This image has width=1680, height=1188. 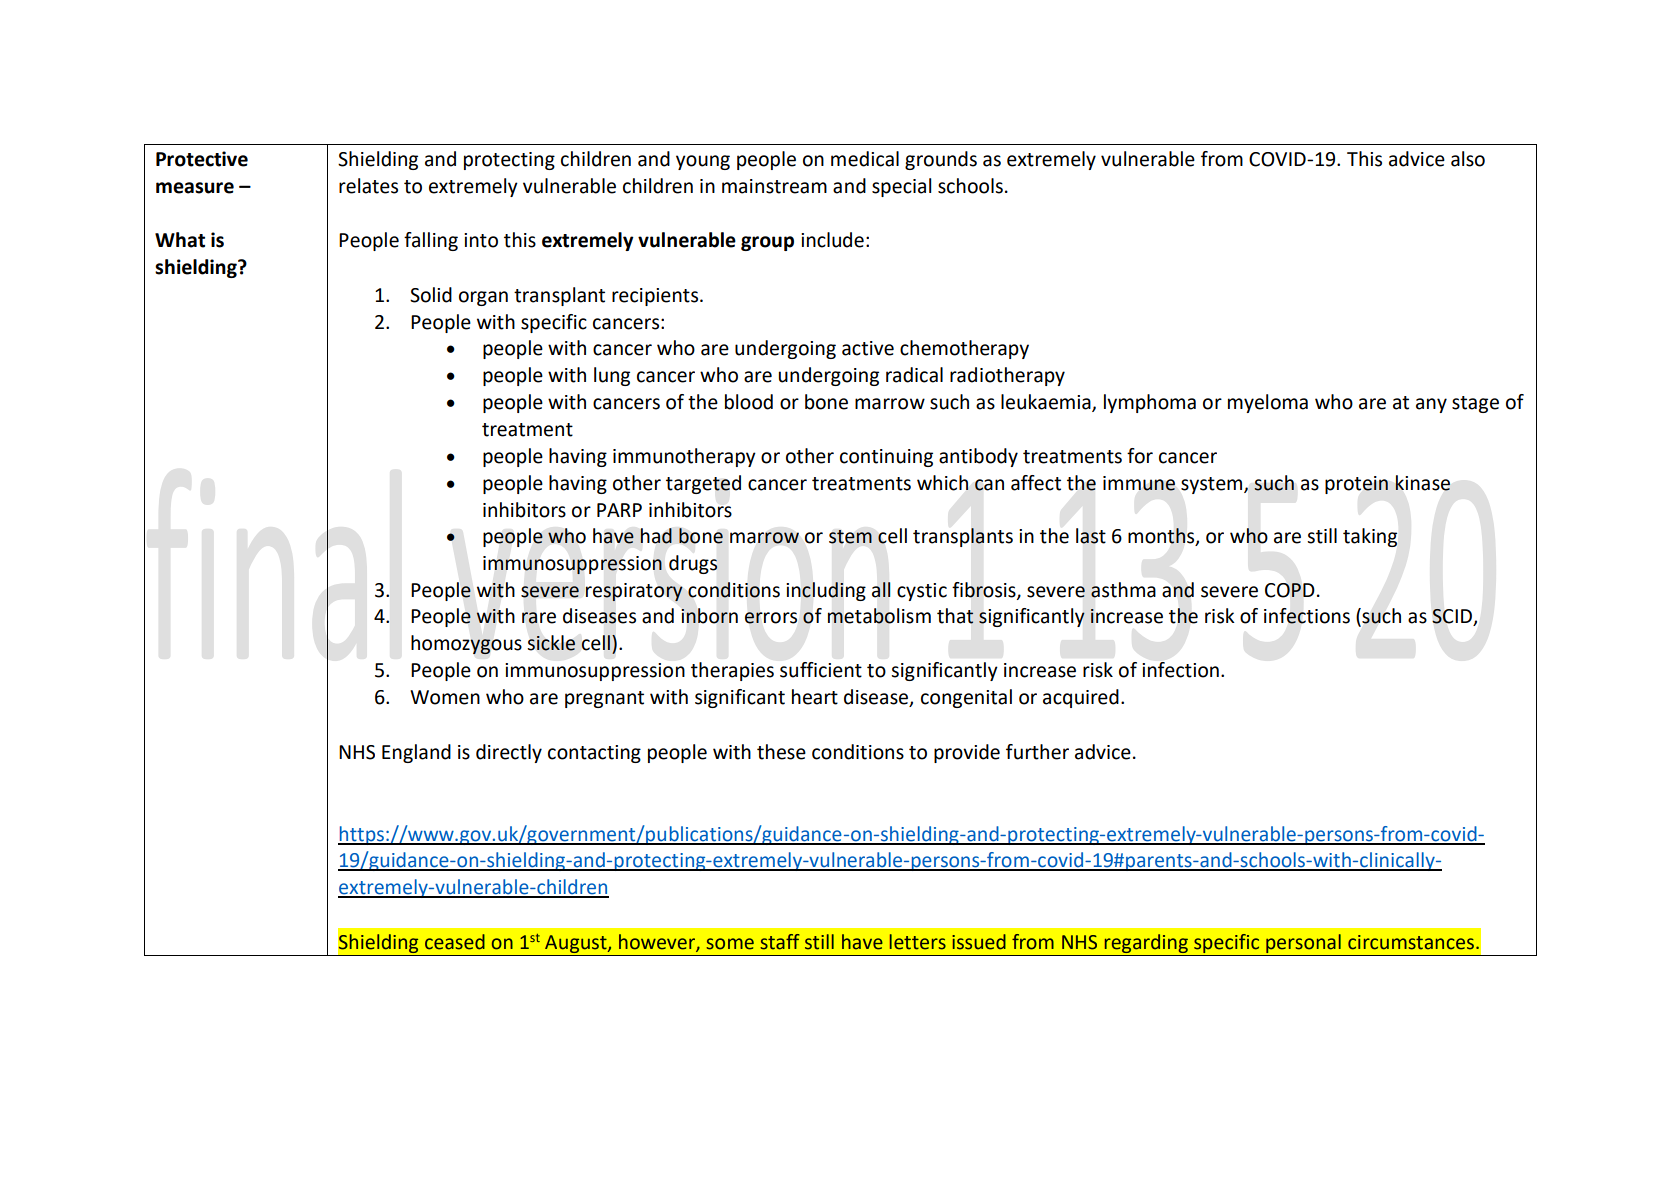 What do you see at coordinates (431, 295) in the image?
I see `Solid` at bounding box center [431, 295].
